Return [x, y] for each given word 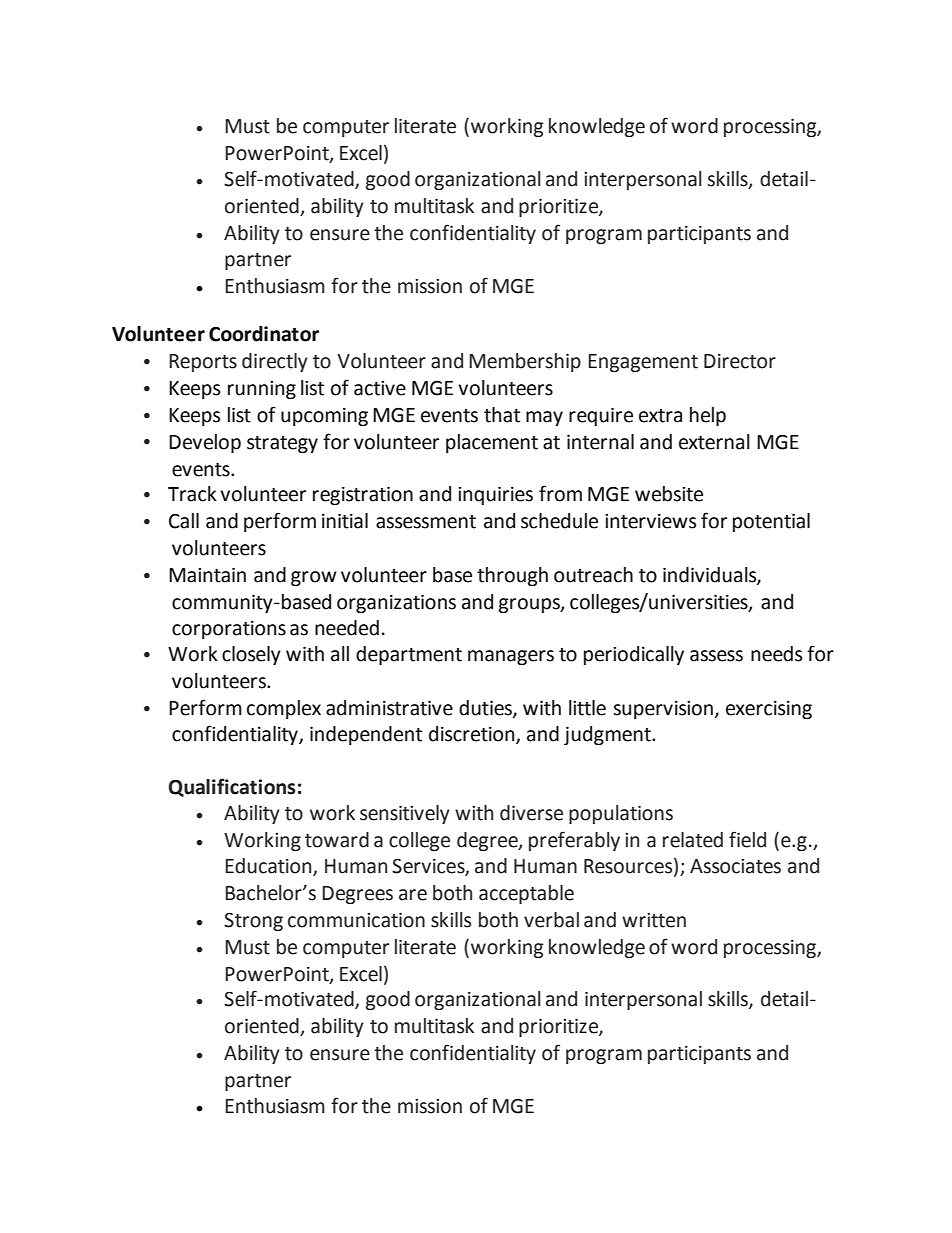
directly [275, 362]
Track [192, 494]
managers [511, 657]
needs [776, 654]
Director [740, 361]
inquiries [495, 495]
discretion [473, 735]
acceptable [526, 894]
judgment [608, 735]
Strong [253, 921]
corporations [229, 629]
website [669, 494]
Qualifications [232, 787]
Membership [525, 362]
